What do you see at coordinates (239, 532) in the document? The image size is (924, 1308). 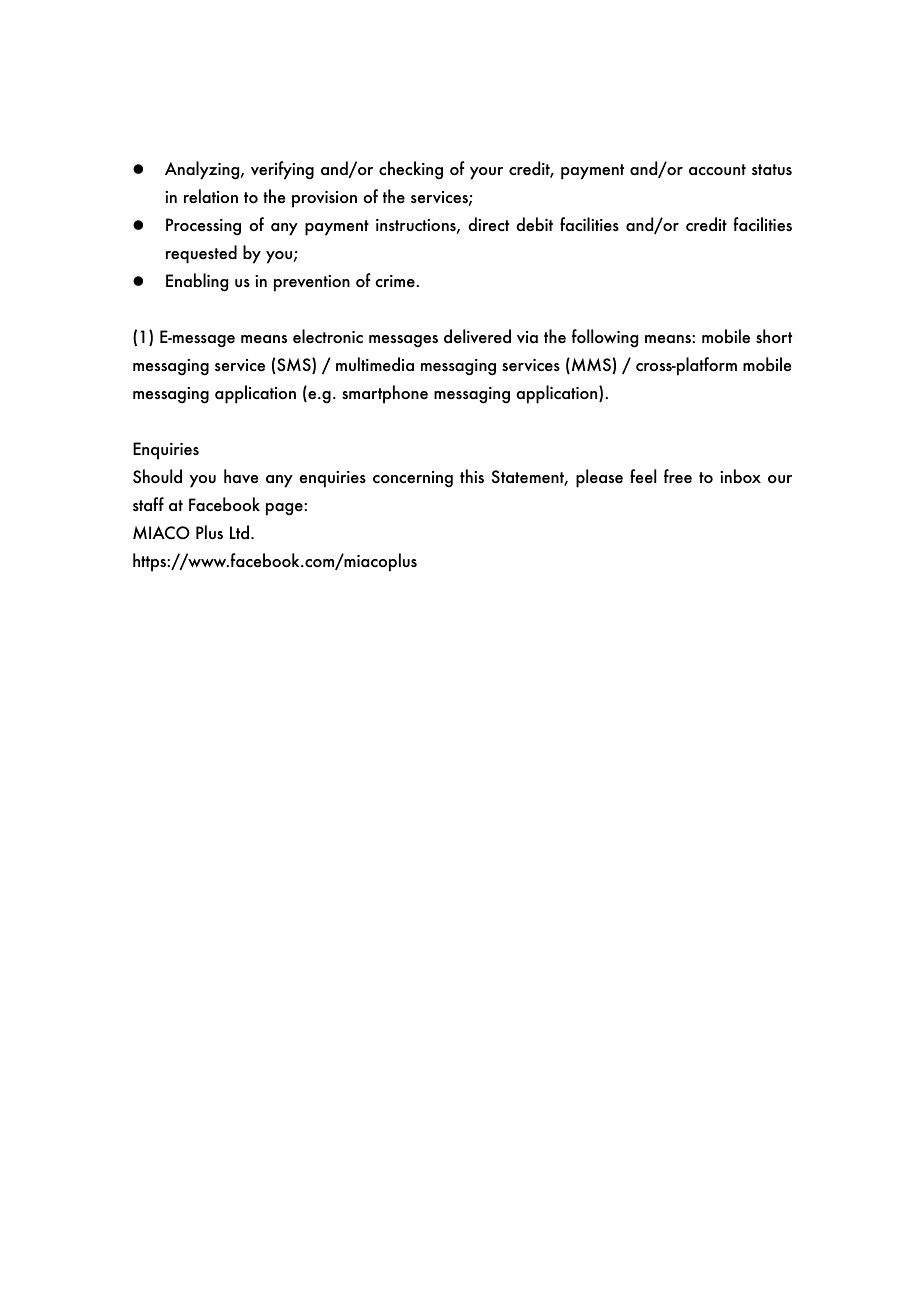 I see `Ltd` at bounding box center [239, 532].
